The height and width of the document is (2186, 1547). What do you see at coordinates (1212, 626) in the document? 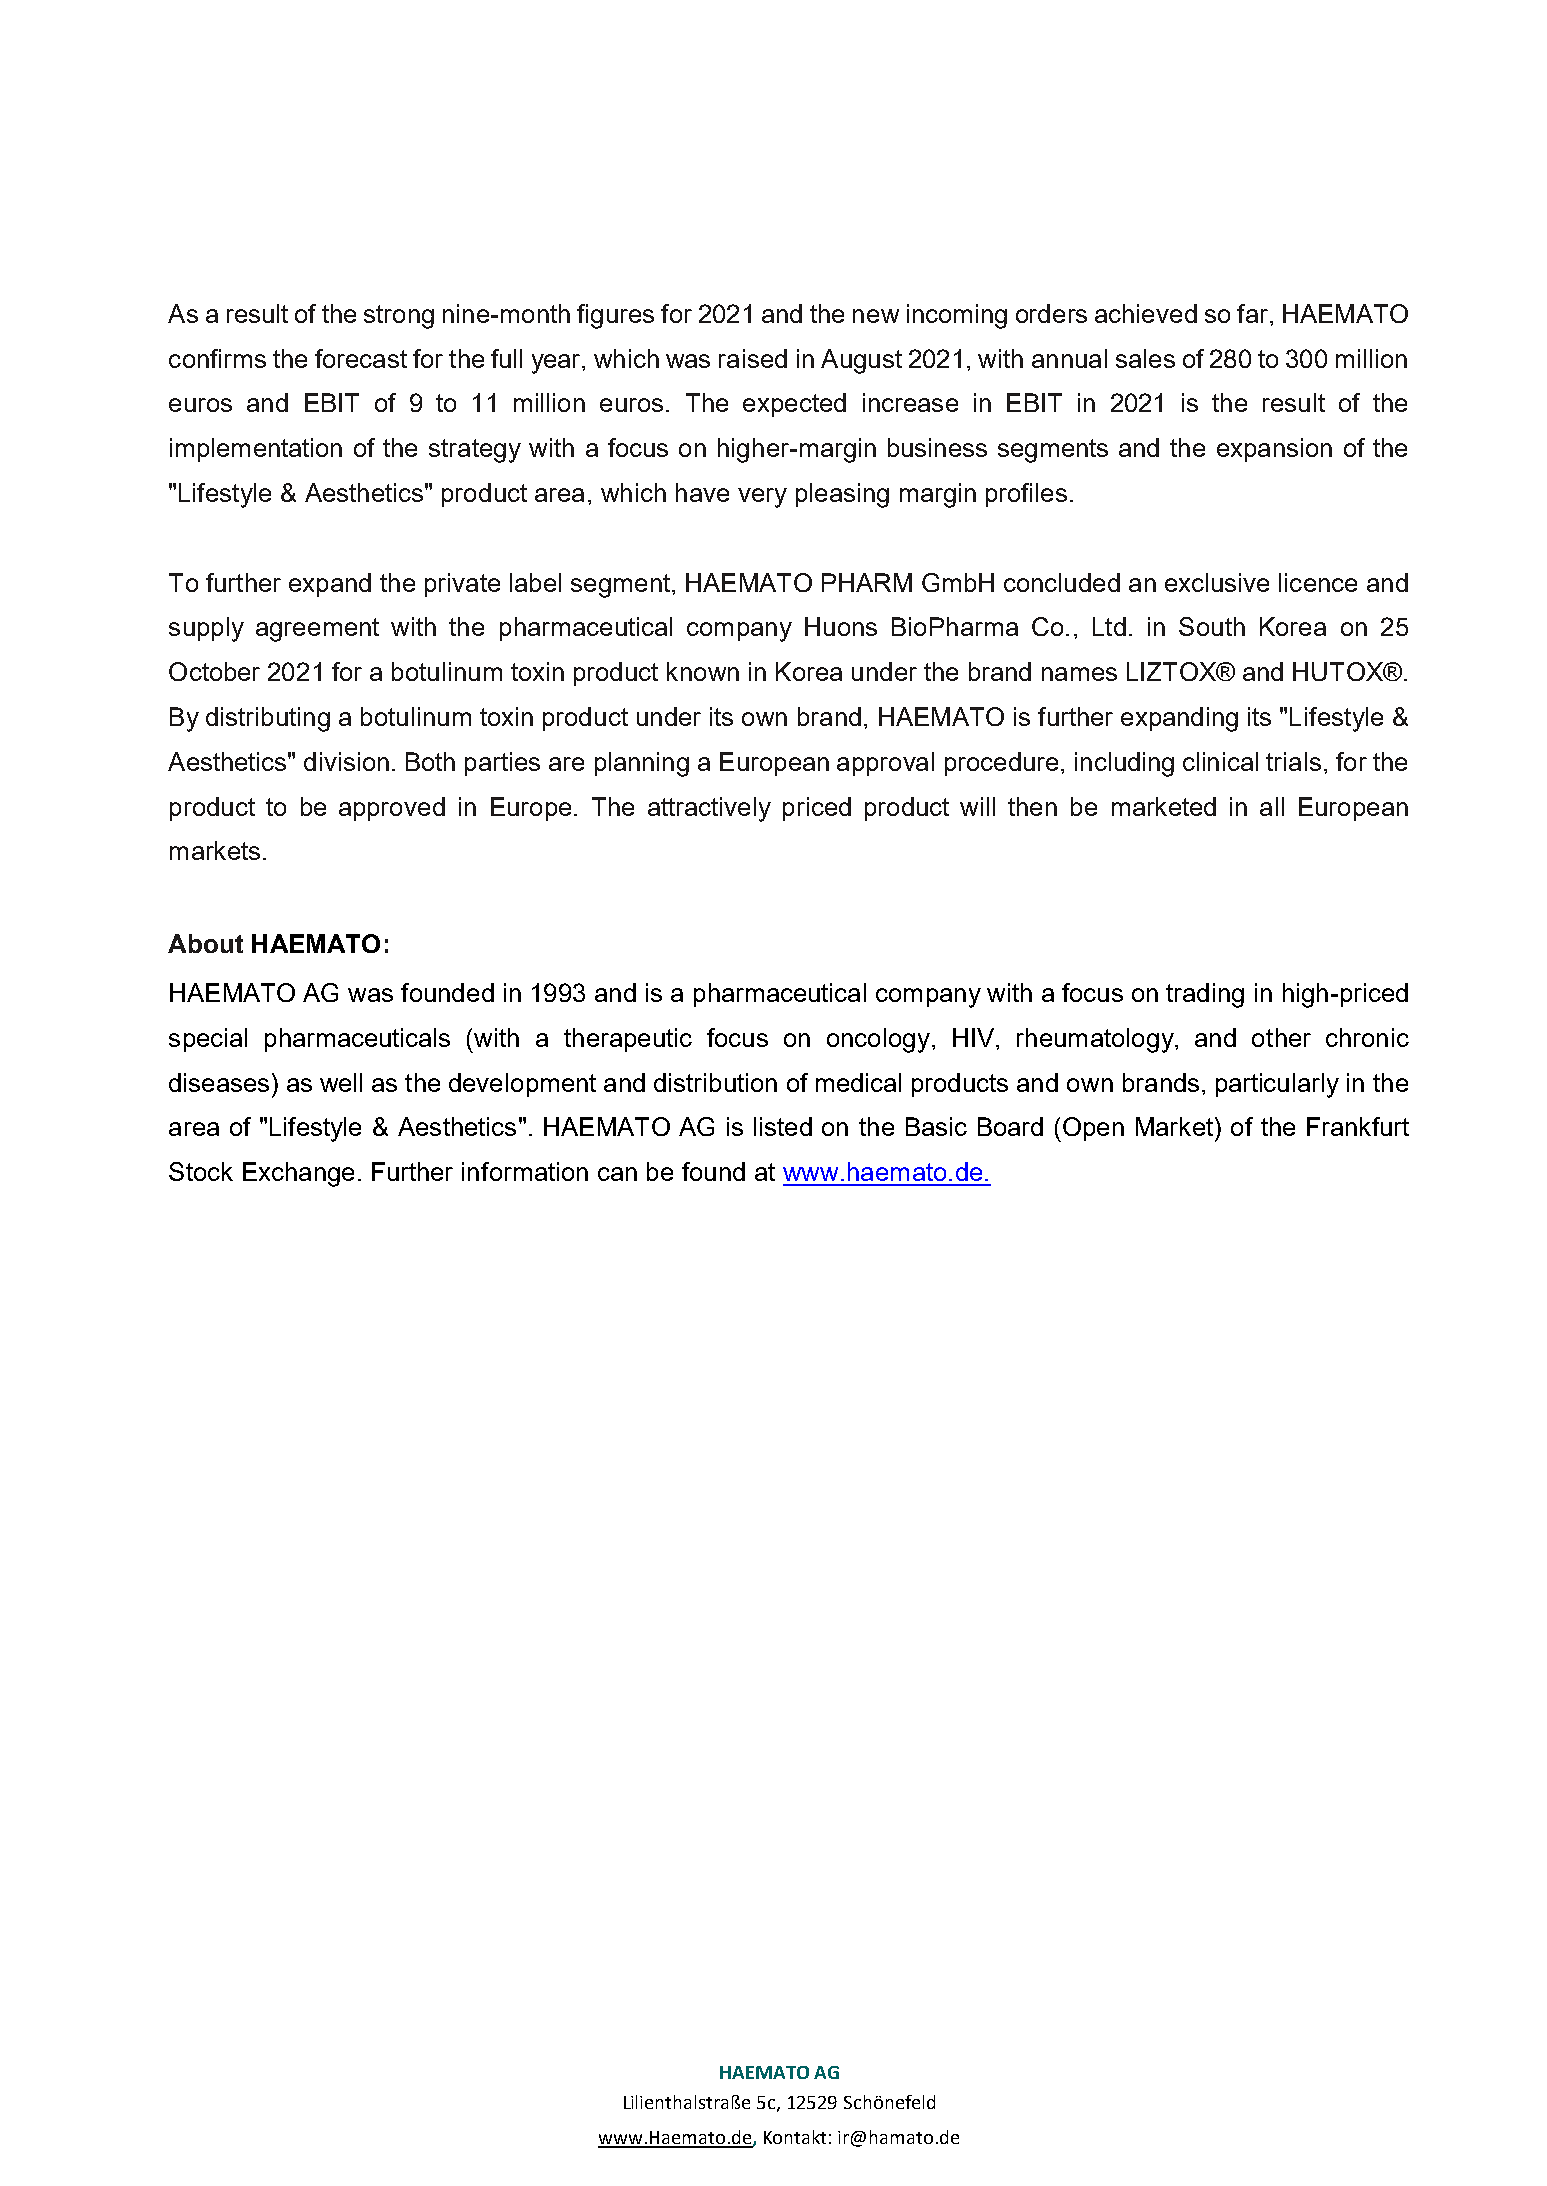
I see `South` at bounding box center [1212, 626].
